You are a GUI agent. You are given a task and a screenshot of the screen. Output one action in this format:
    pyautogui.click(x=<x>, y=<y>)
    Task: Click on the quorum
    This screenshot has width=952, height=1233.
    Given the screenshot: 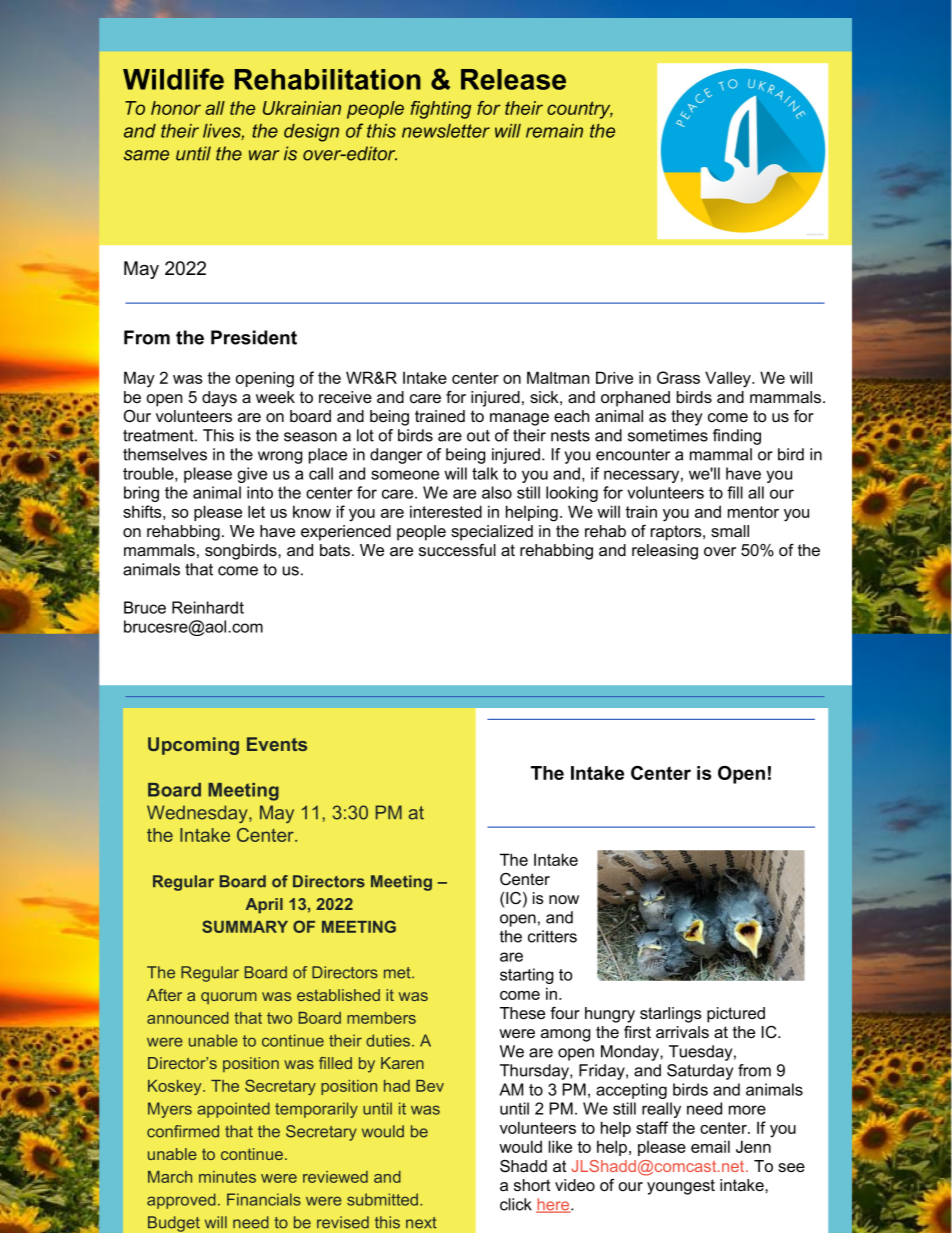 What is the action you would take?
    pyautogui.click(x=229, y=998)
